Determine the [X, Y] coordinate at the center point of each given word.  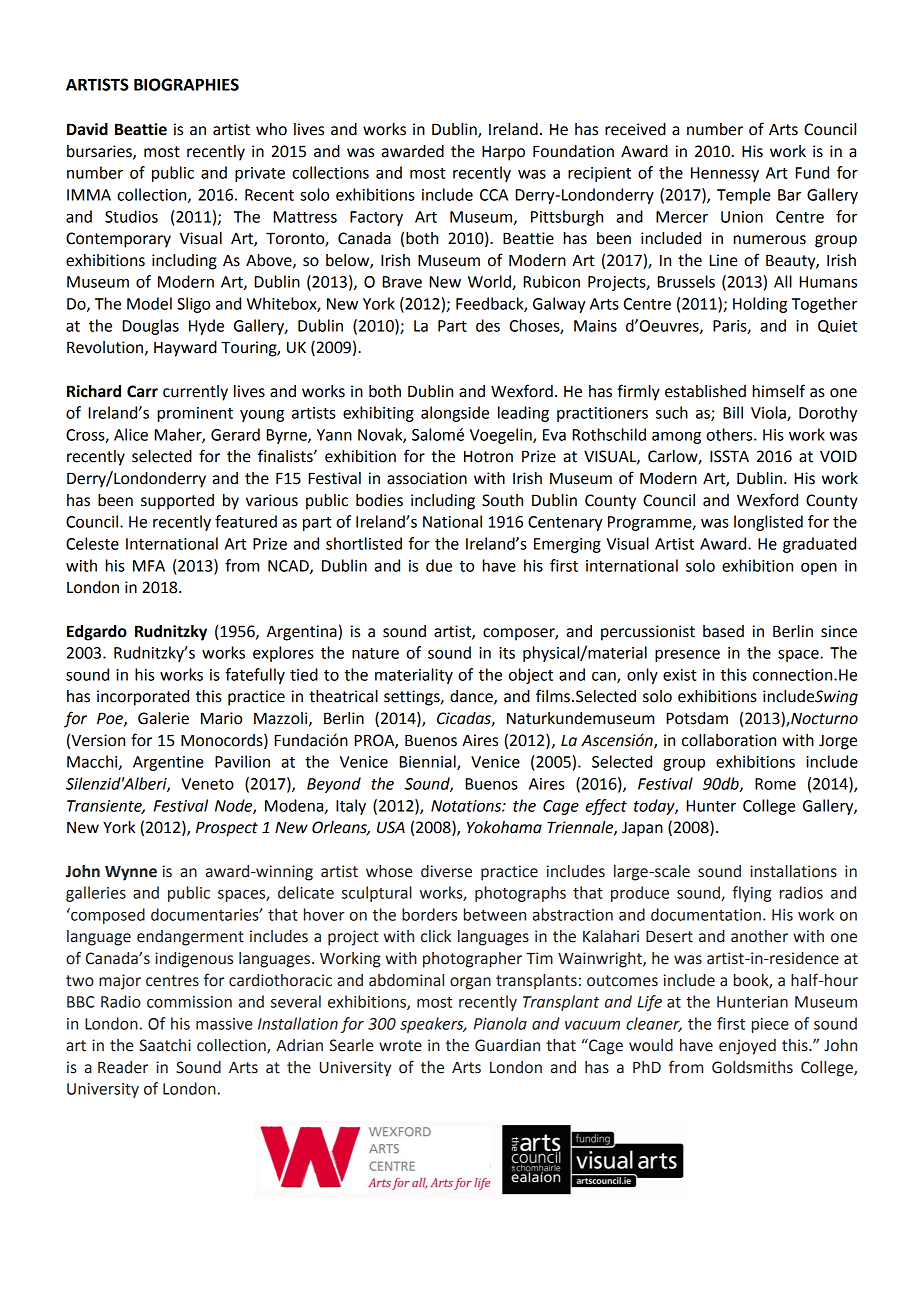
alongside [455, 414]
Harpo [503, 153]
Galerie [163, 718]
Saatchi [165, 1045]
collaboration [729, 740]
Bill [733, 412]
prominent [195, 414]
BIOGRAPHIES [186, 84]
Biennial [429, 762]
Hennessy [725, 174]
